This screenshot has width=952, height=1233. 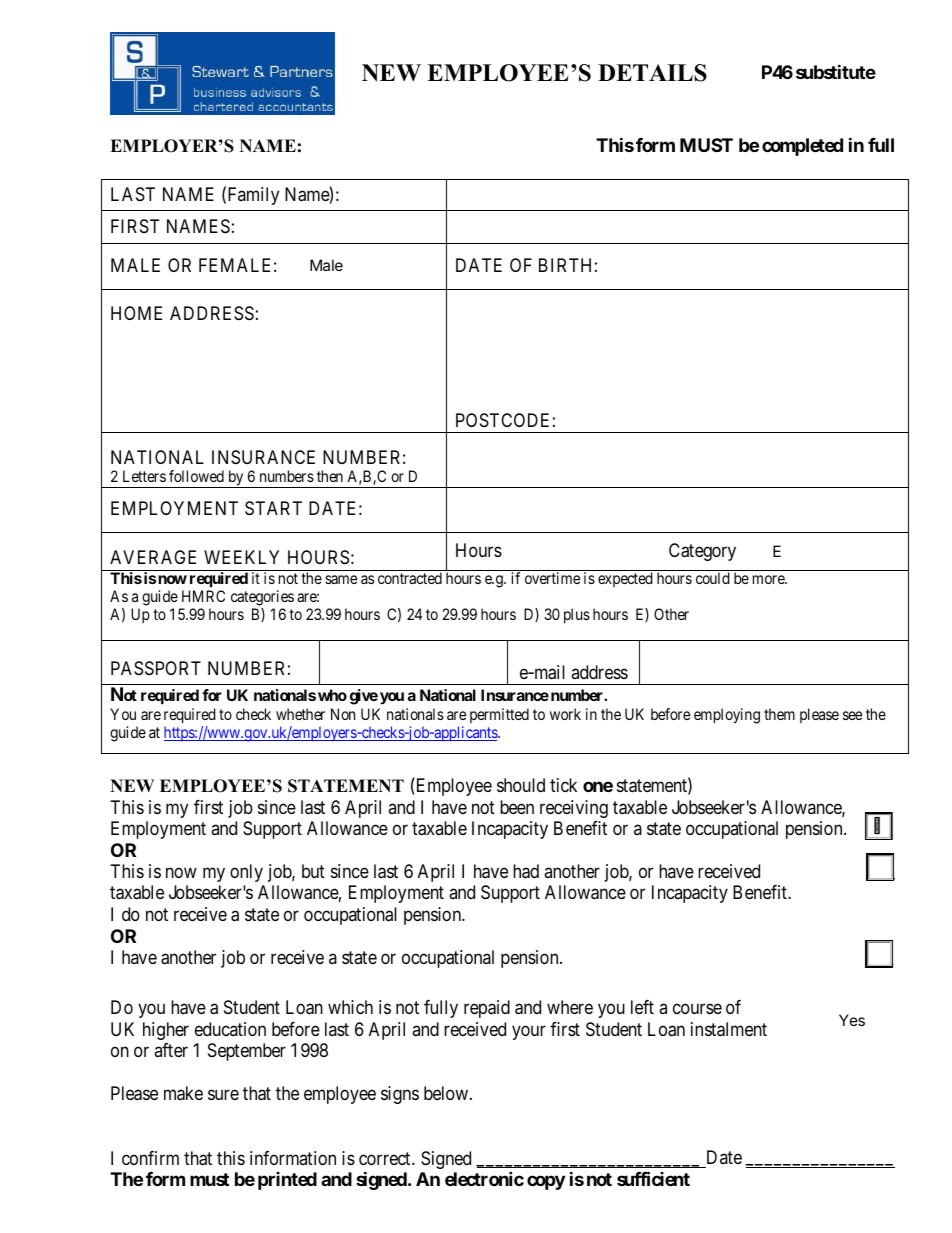 I want to click on DETAILS, so click(x=652, y=73).
